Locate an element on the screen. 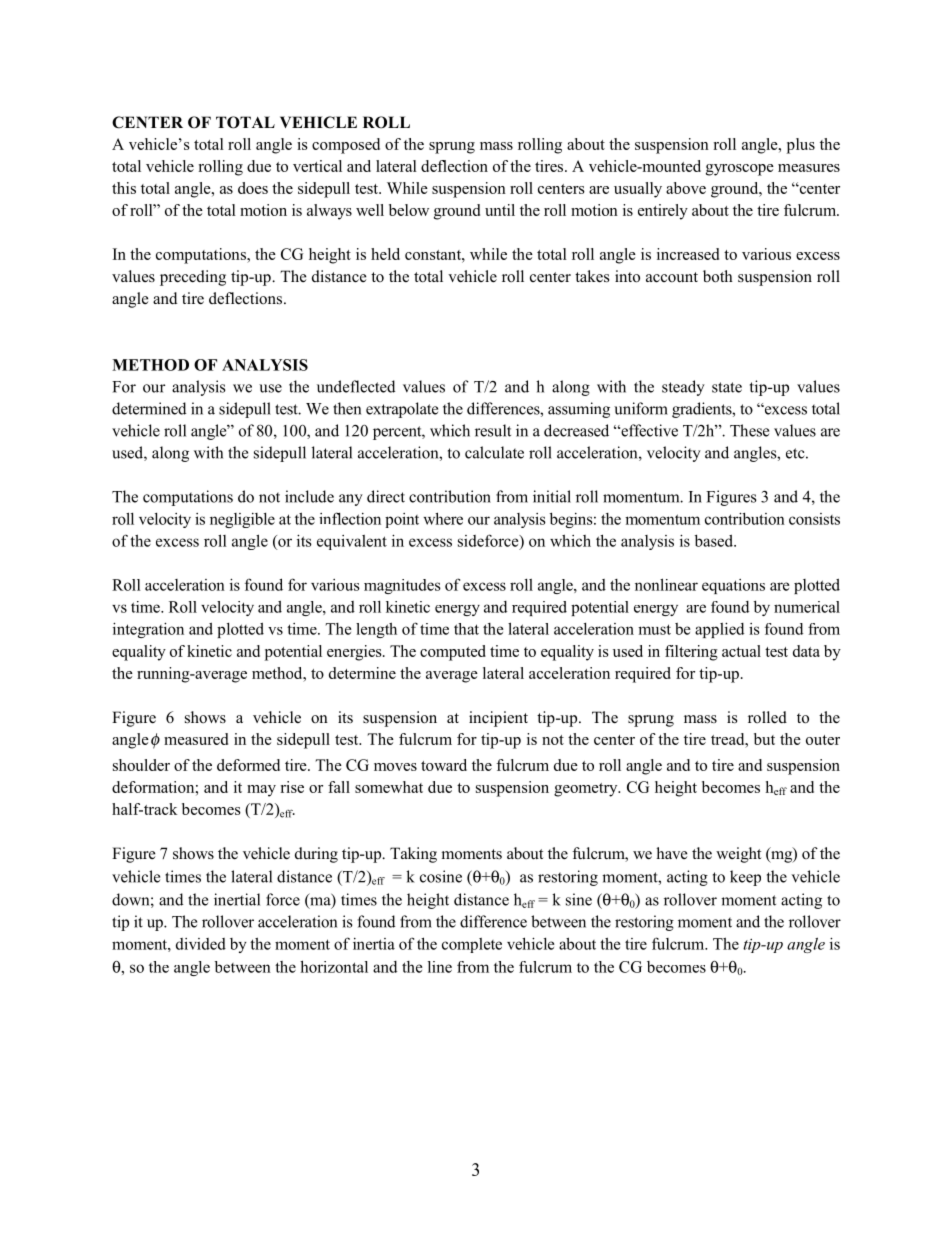  does is located at coordinates (253, 188).
